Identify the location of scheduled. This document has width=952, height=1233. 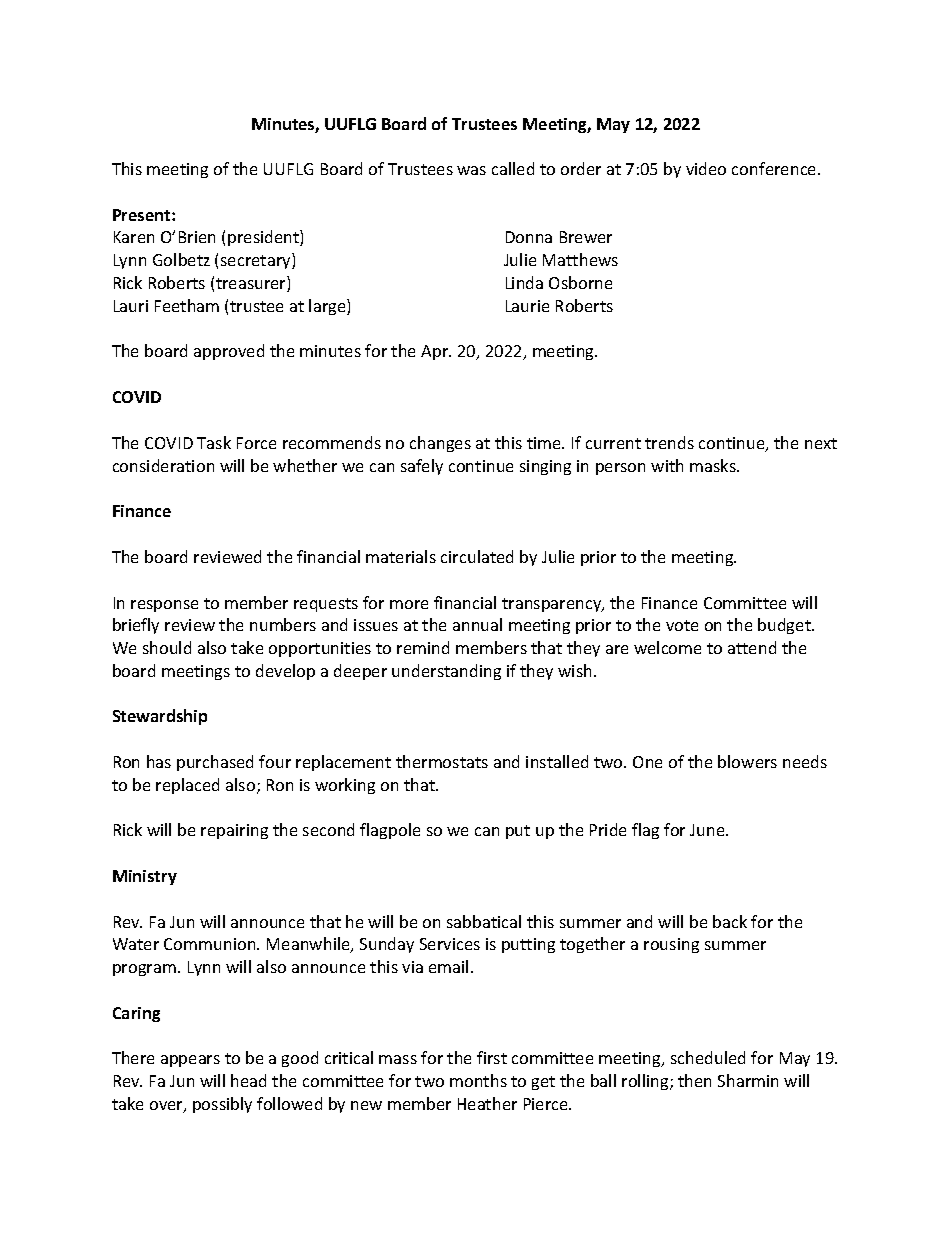
(708, 1057).
